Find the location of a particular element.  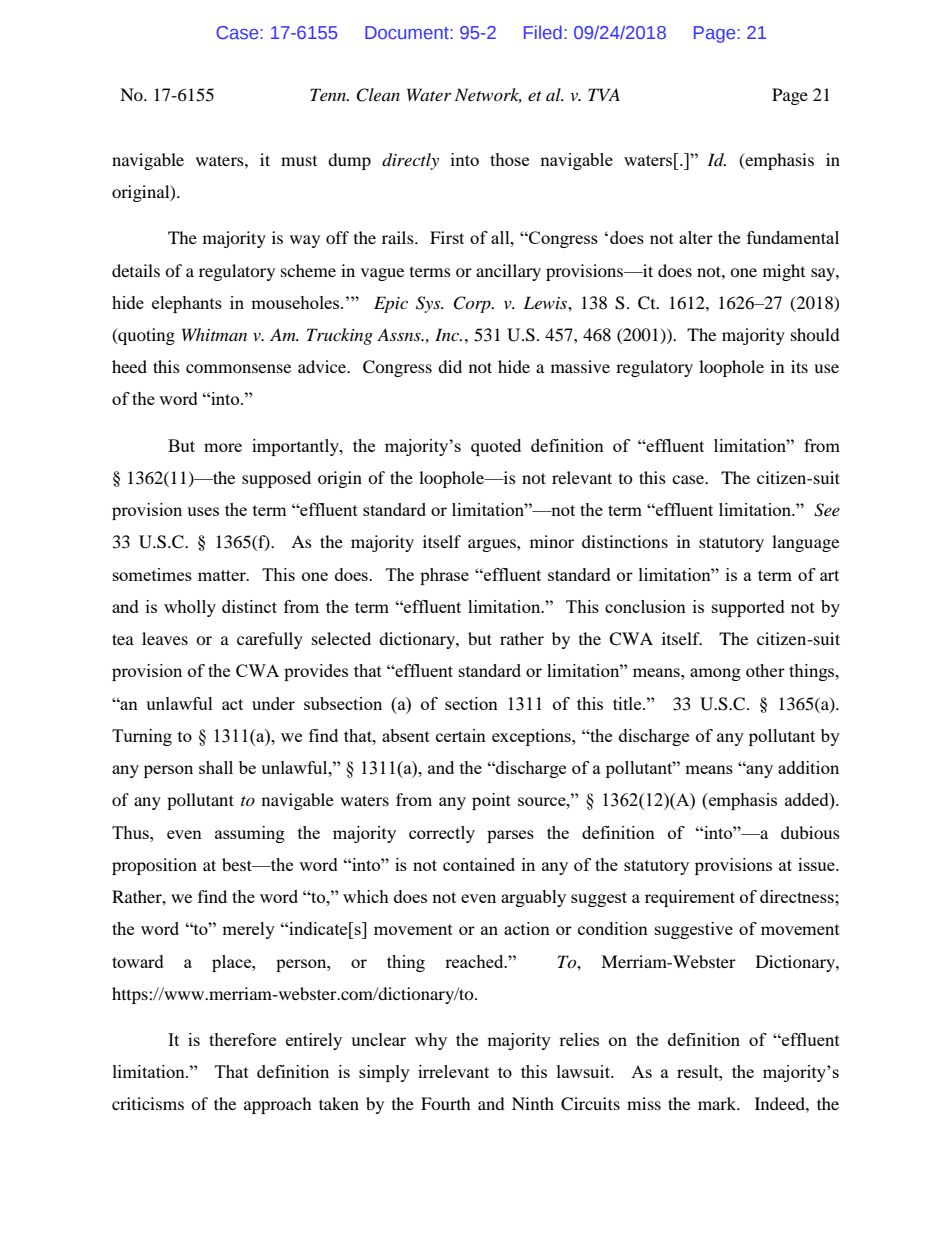

did is located at coordinates (450, 366).
